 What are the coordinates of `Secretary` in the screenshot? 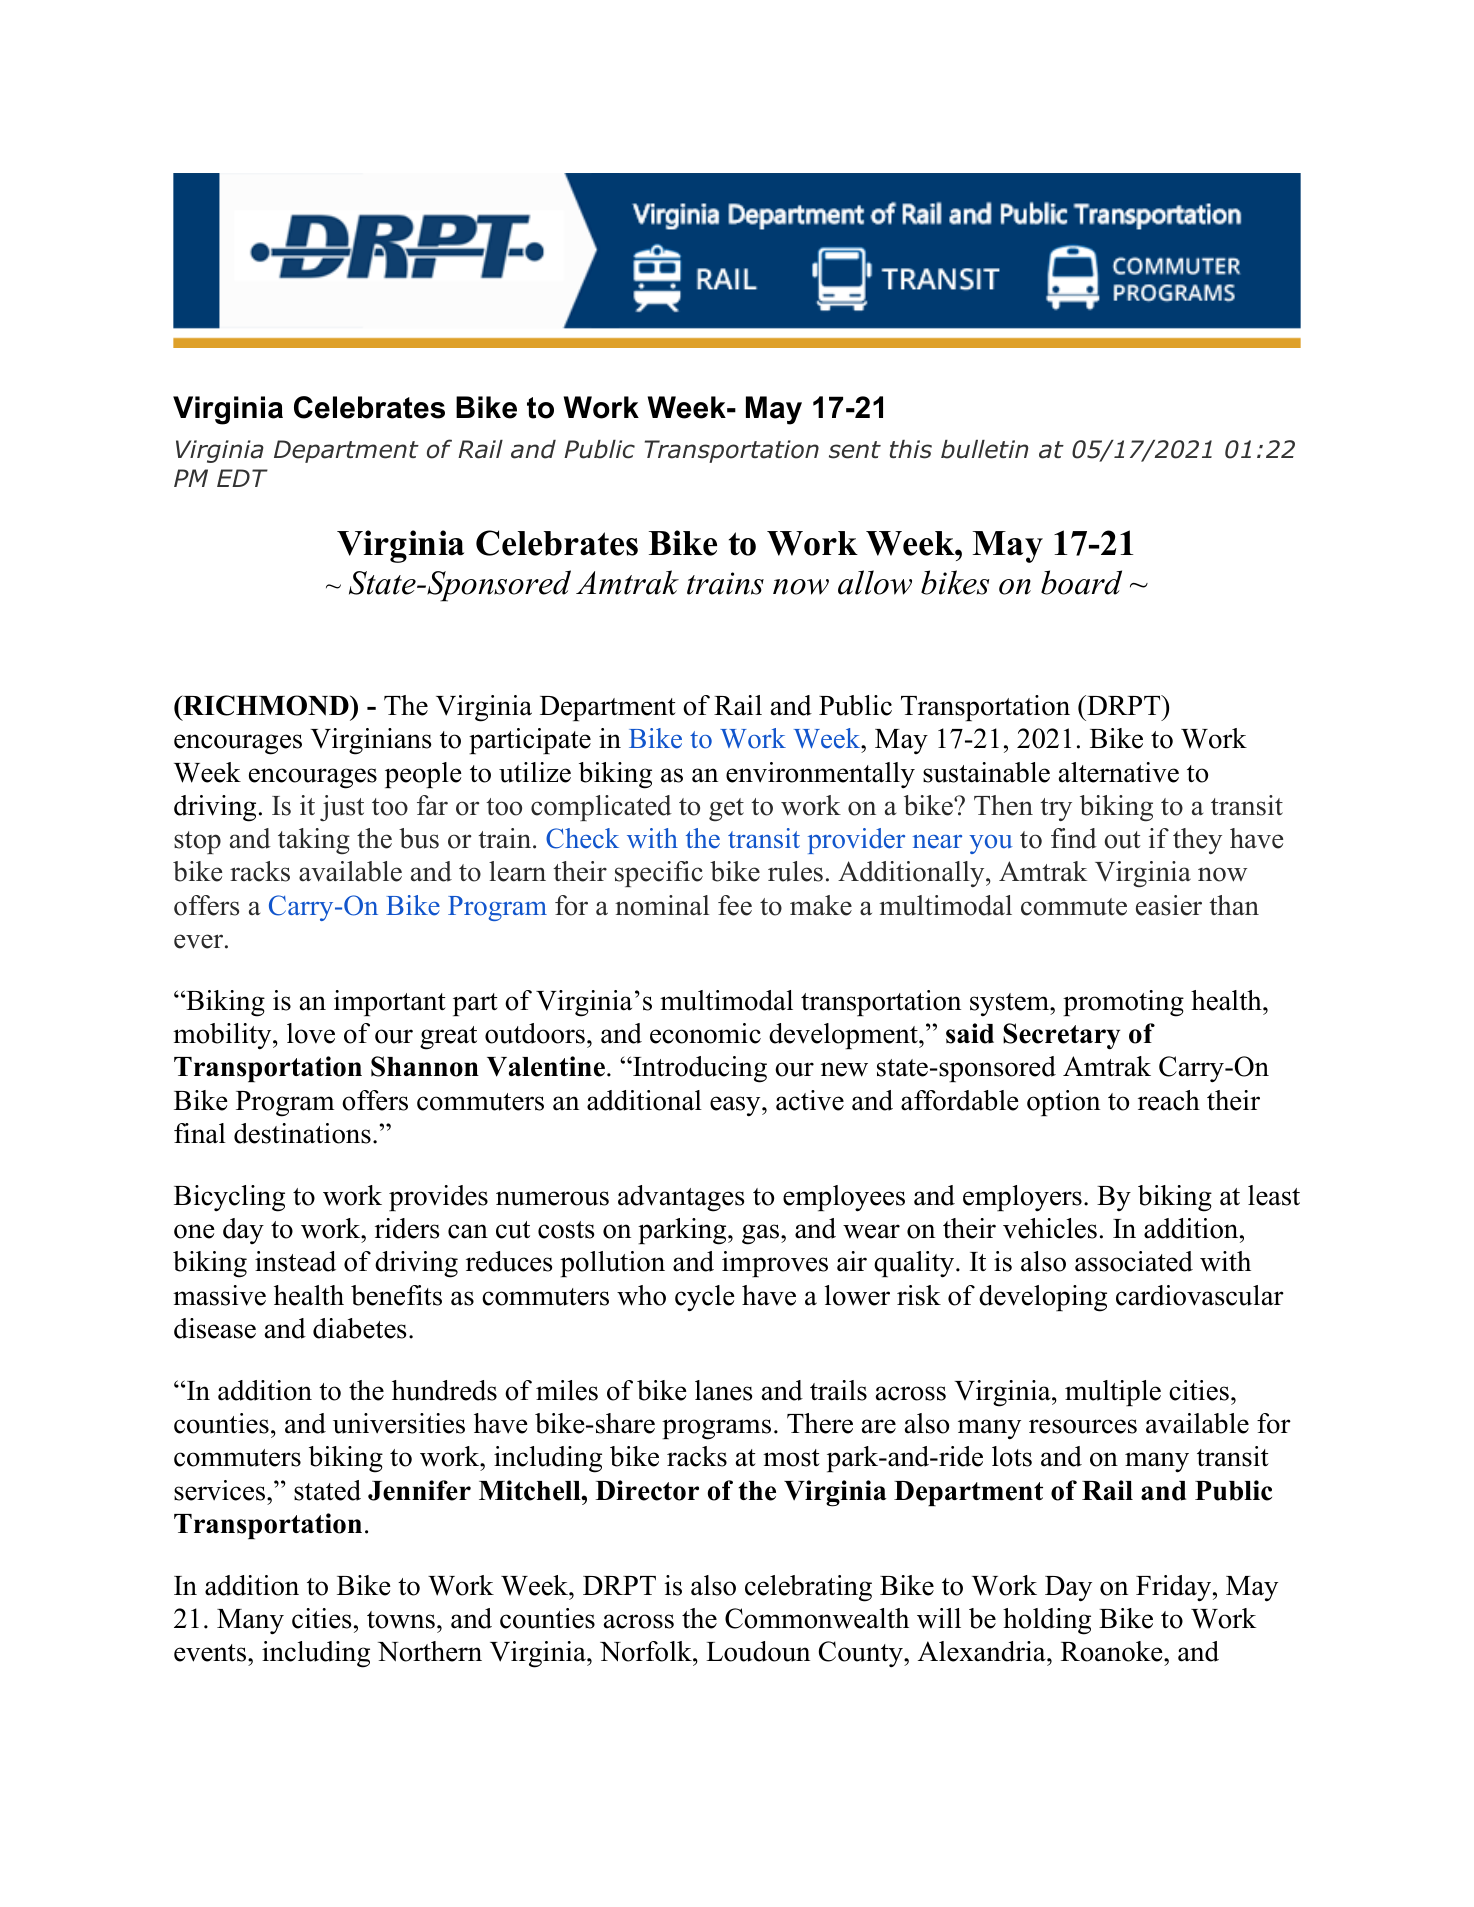 It's located at (1061, 1036).
